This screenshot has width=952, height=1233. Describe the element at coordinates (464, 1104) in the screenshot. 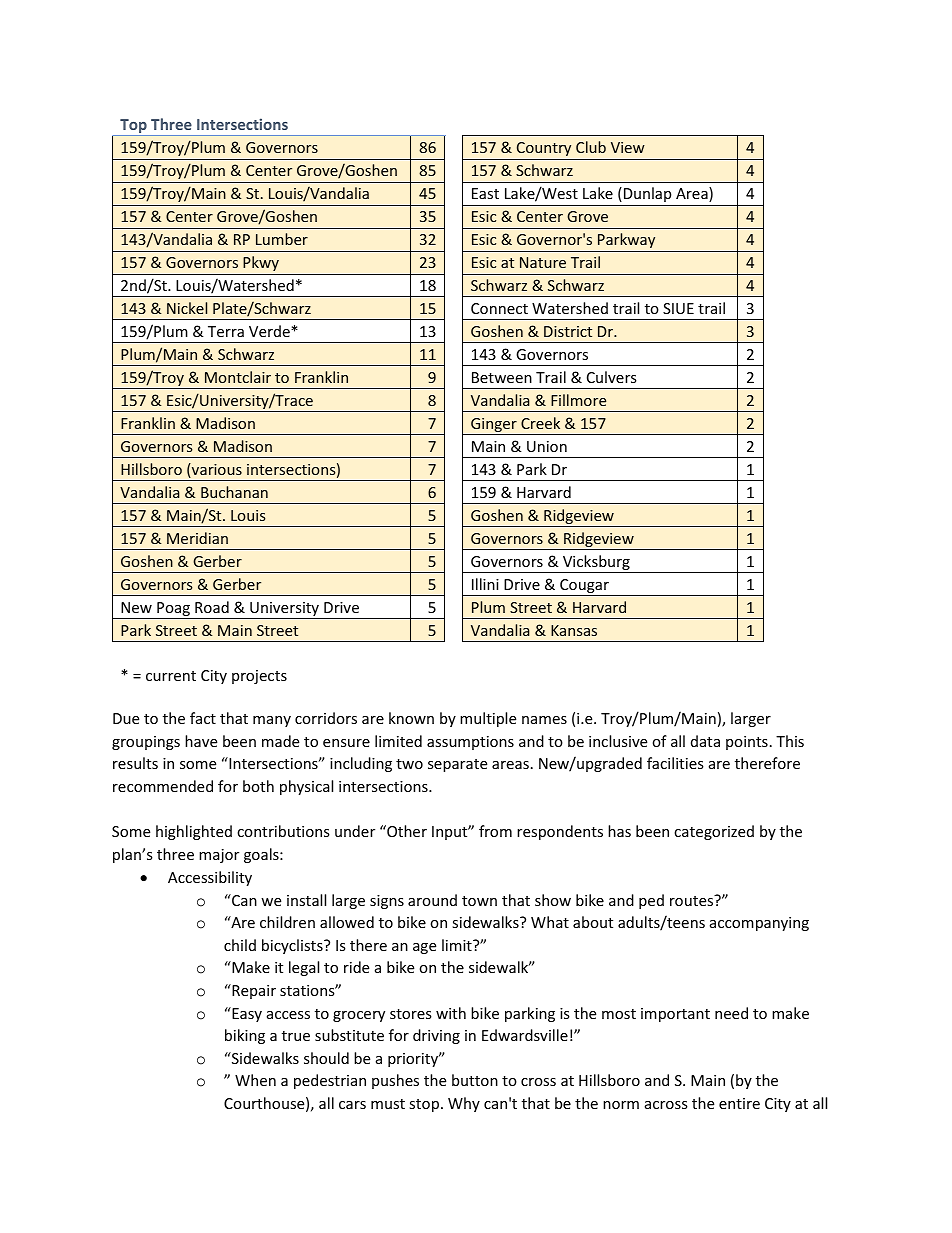

I see `Why` at that location.
